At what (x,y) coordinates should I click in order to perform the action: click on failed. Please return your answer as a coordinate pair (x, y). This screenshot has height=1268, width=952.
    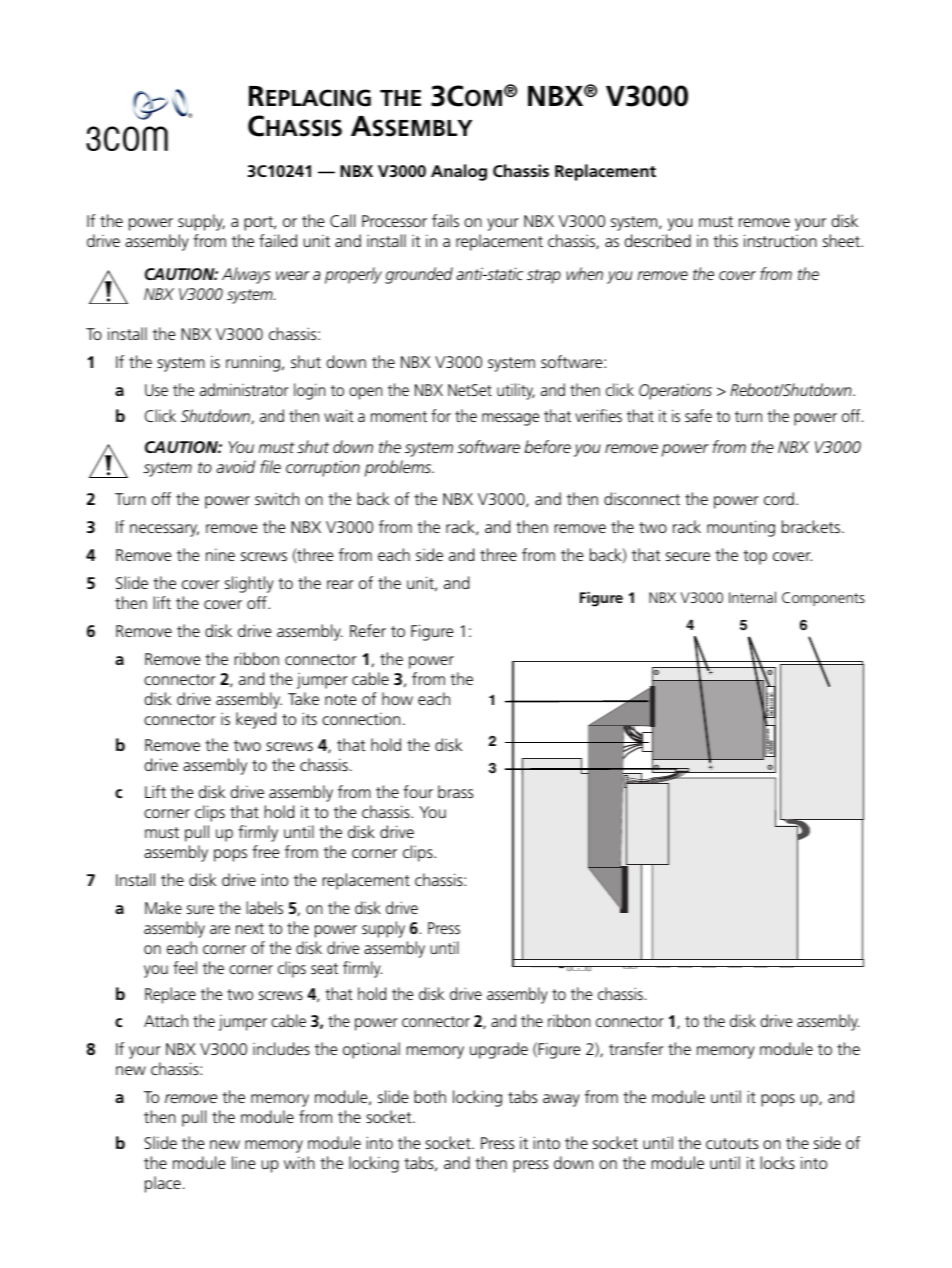
    Looking at the image, I should click on (278, 240).
